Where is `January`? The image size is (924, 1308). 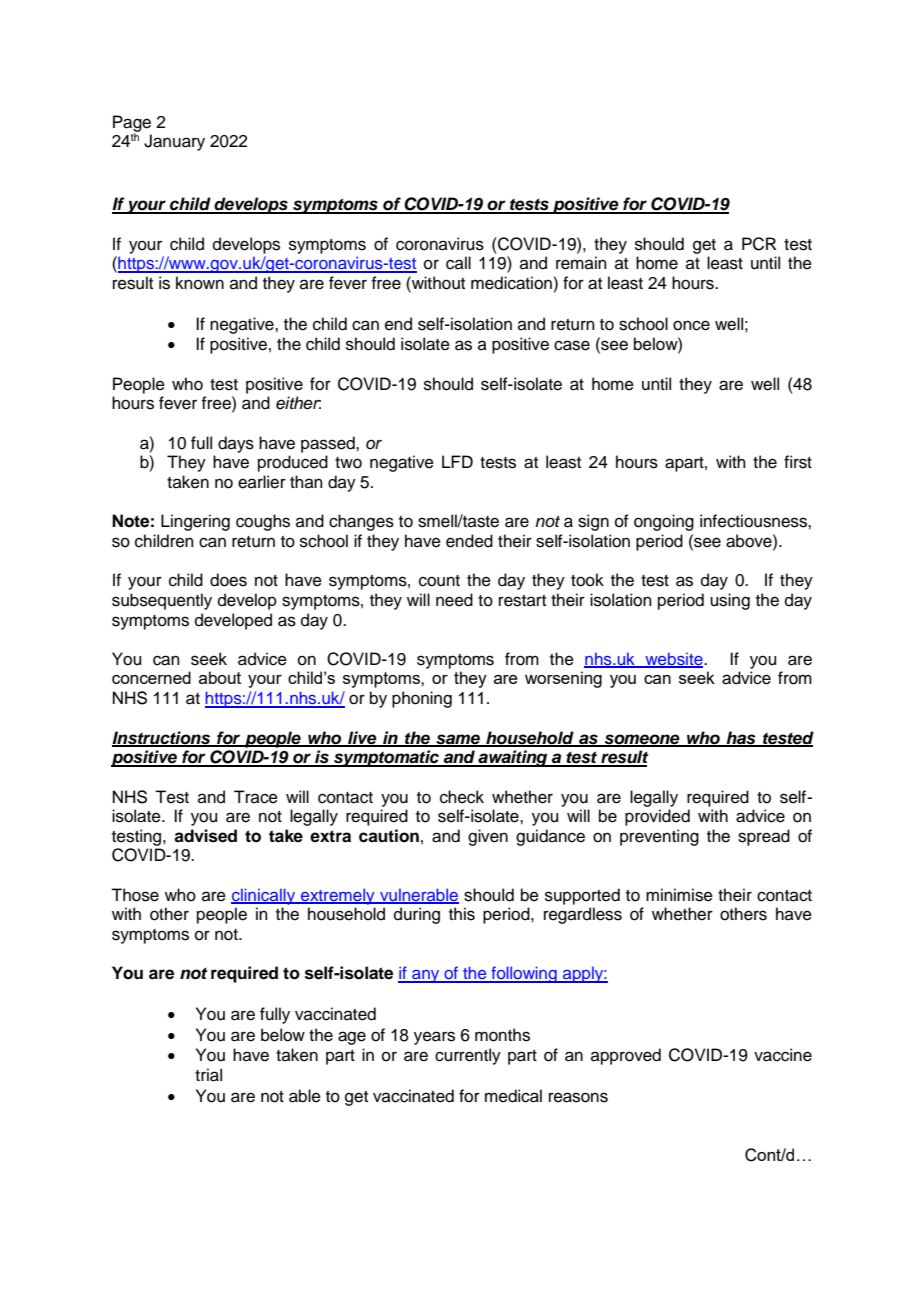 January is located at coordinates (174, 142).
